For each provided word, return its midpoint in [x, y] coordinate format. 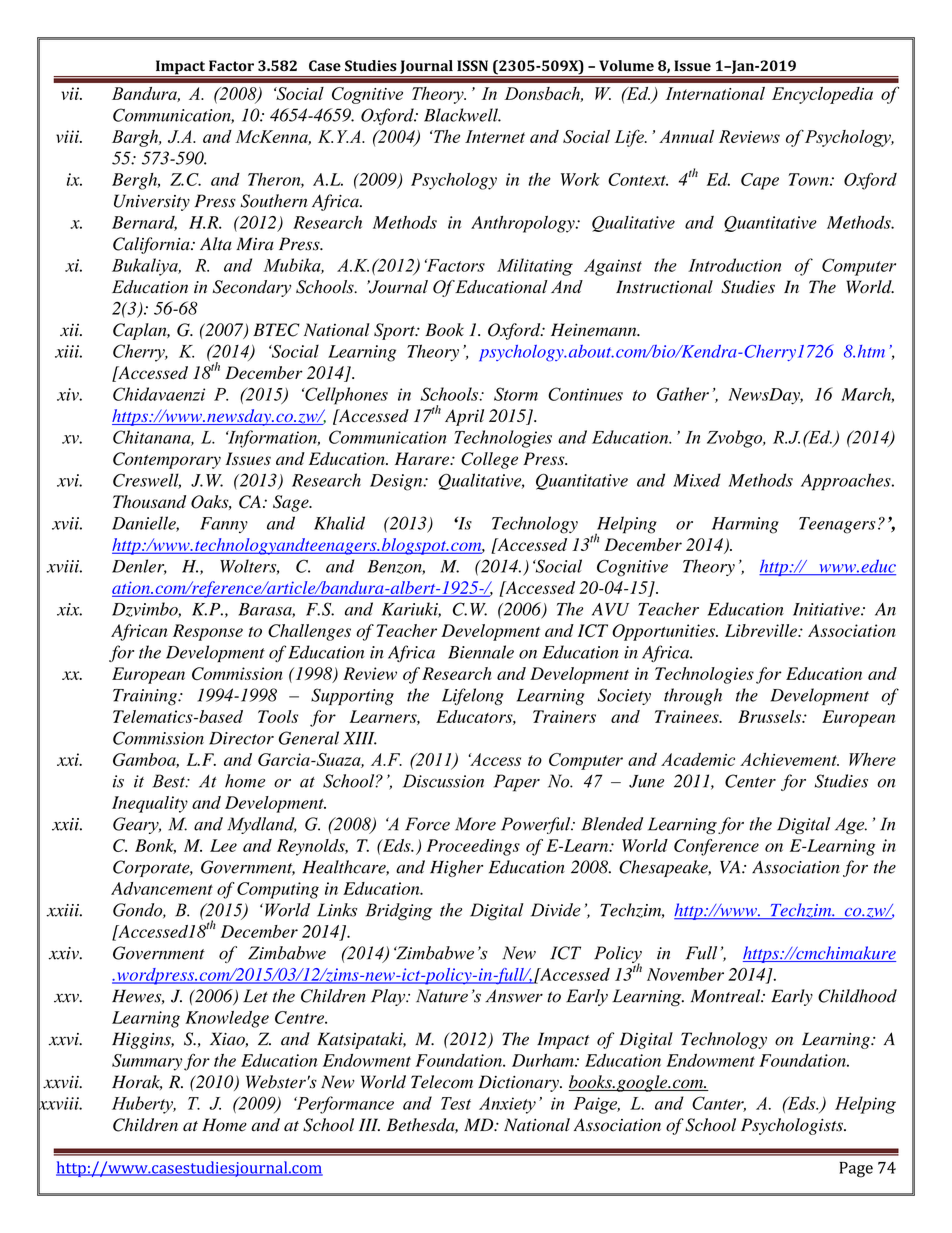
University [152, 202]
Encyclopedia [822, 95]
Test [456, 1103]
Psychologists [793, 1126]
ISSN [472, 66]
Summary [147, 1062]
